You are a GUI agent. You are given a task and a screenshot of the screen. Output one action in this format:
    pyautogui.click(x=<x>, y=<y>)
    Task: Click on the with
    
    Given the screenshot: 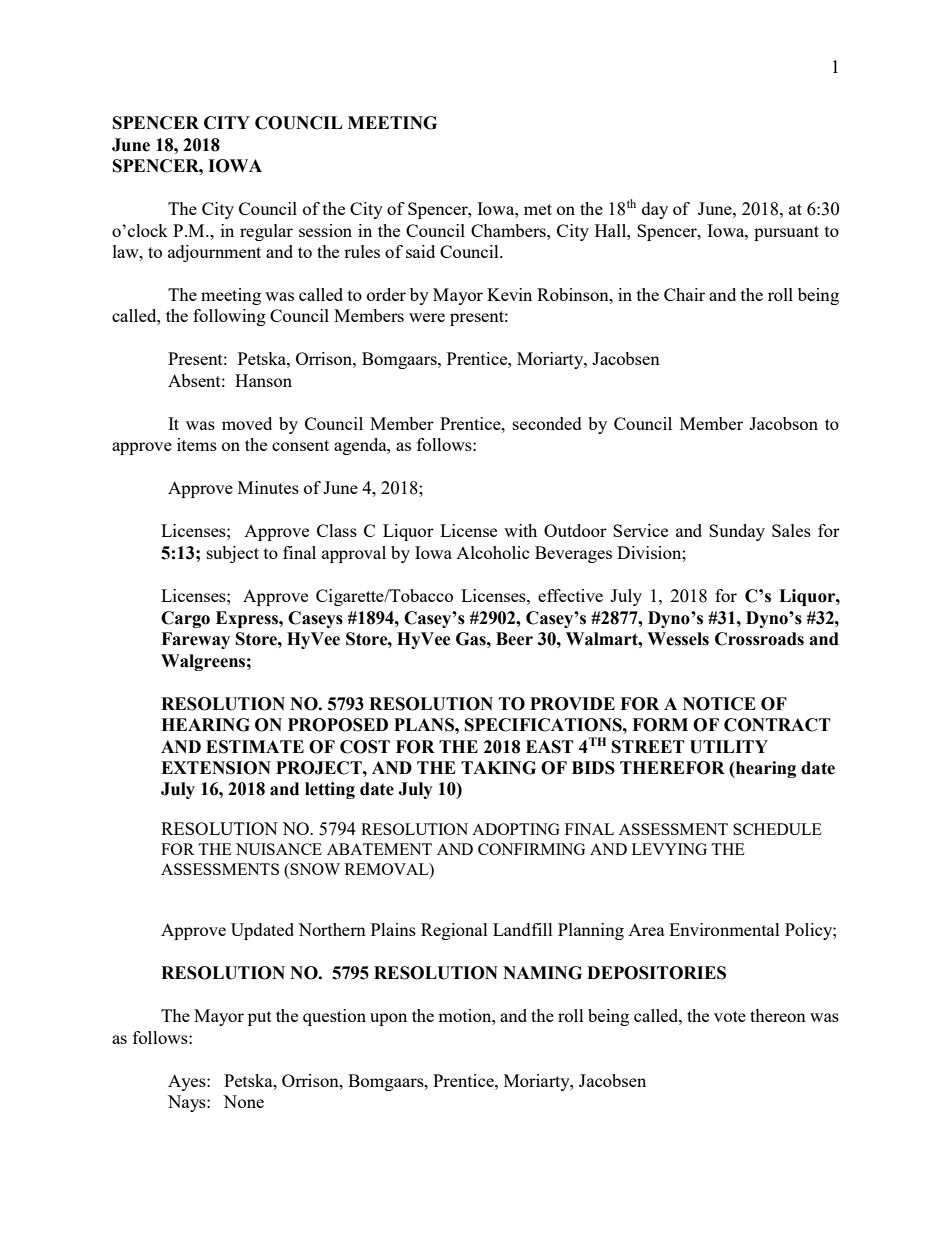 What is the action you would take?
    pyautogui.click(x=520, y=530)
